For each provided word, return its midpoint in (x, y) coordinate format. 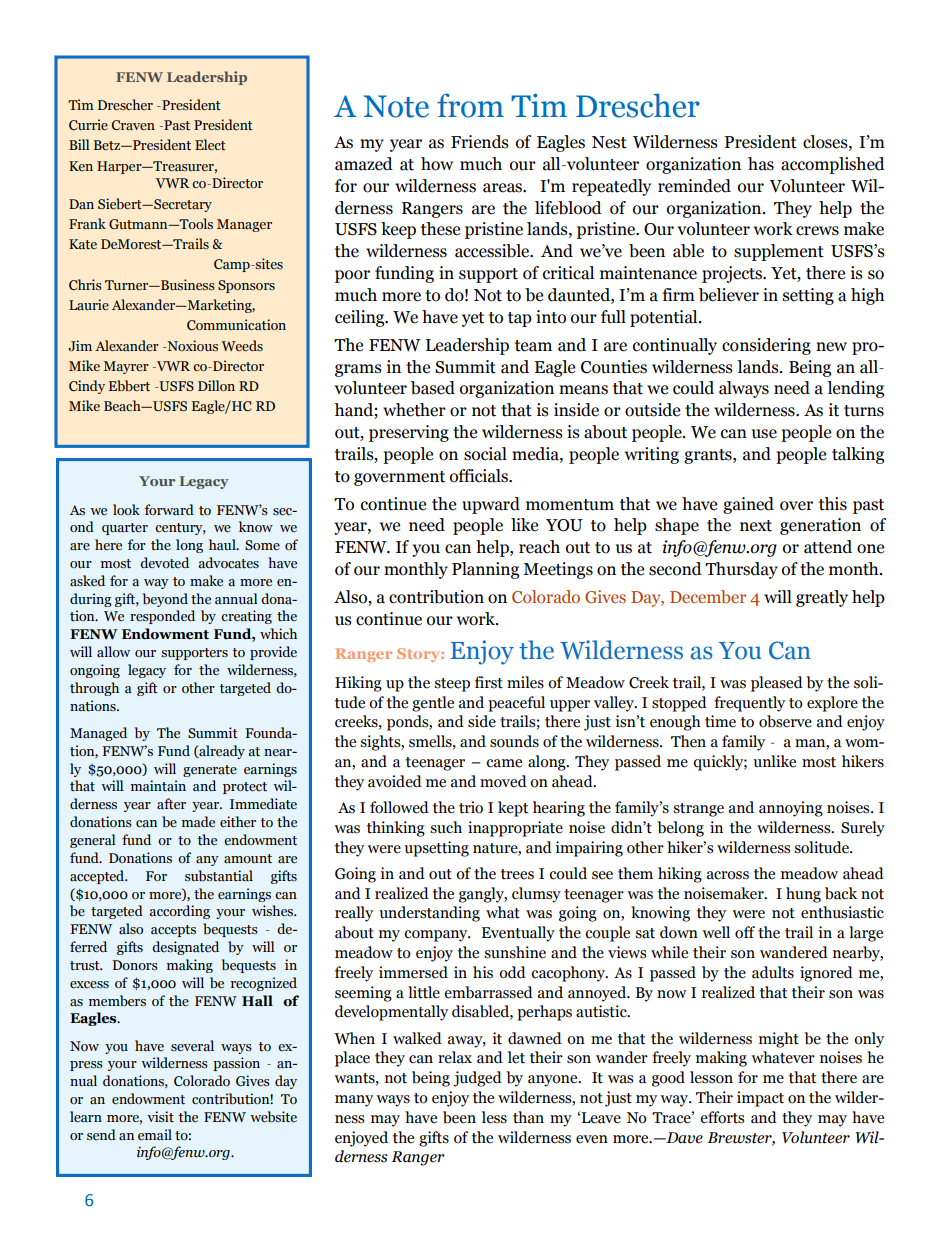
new (831, 347)
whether (414, 410)
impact (760, 1099)
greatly (822, 598)
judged (477, 1079)
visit (160, 1117)
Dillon (216, 385)
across (728, 875)
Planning (485, 570)
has (761, 164)
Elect (210, 145)
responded (162, 617)
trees (517, 874)
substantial (219, 876)
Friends (480, 142)
